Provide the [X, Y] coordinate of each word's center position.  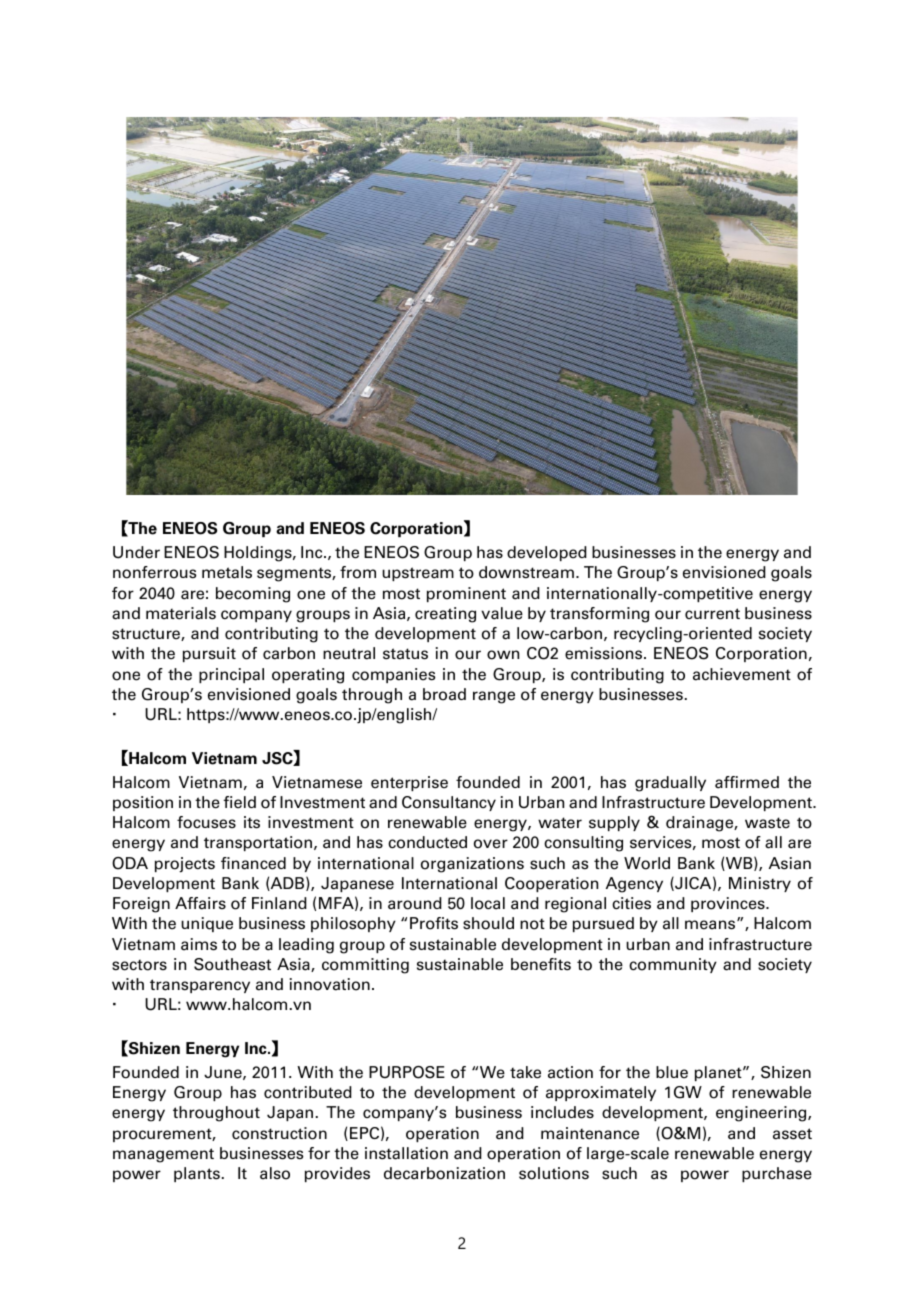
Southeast [232, 964]
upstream [418, 574]
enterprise [409, 783]
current [712, 614]
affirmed [747, 782]
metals [227, 572]
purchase [777, 1174]
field [239, 802]
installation [406, 1153]
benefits [541, 964]
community [673, 965]
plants [197, 1174]
